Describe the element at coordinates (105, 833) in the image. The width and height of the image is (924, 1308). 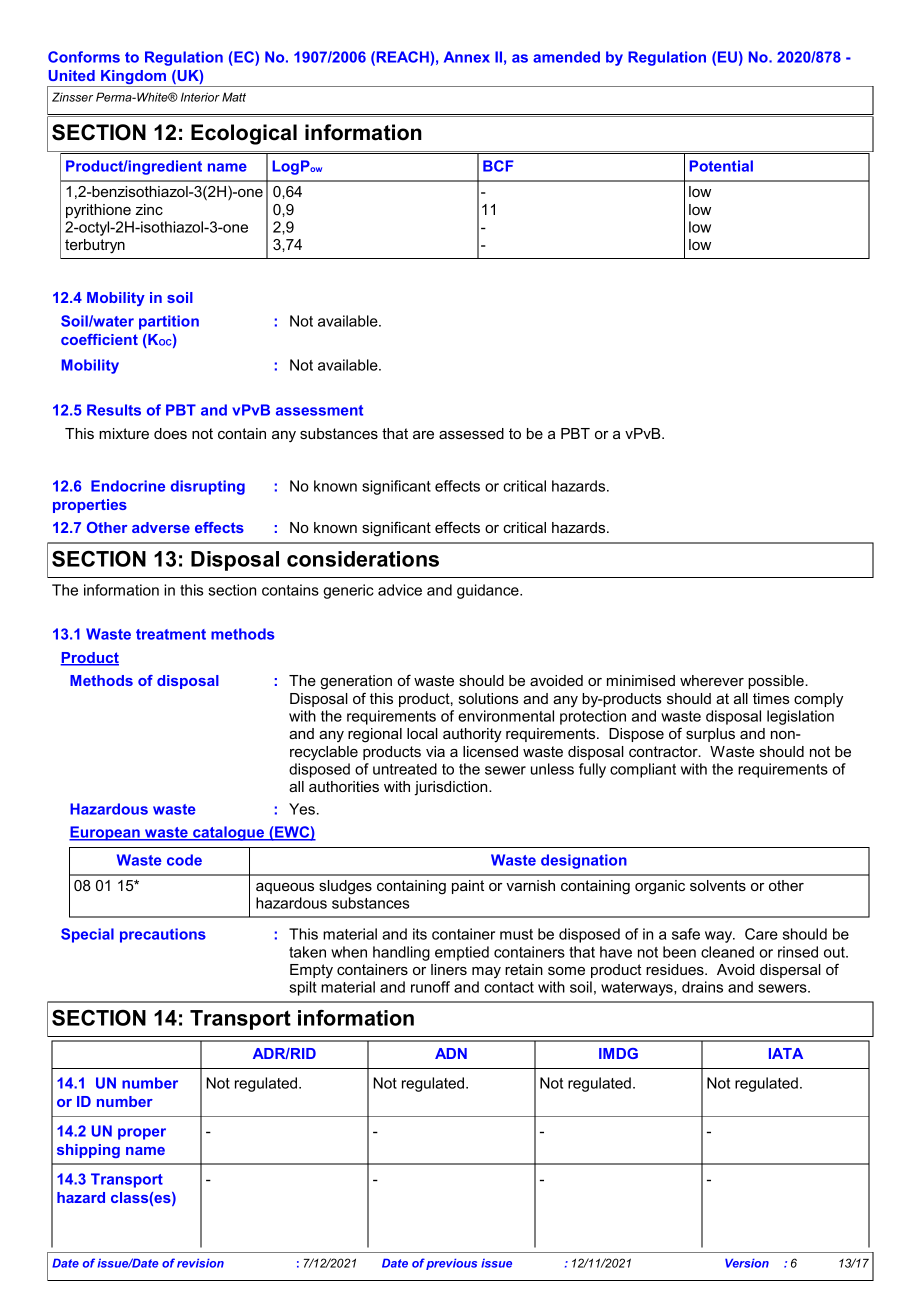
I see `European` at that location.
